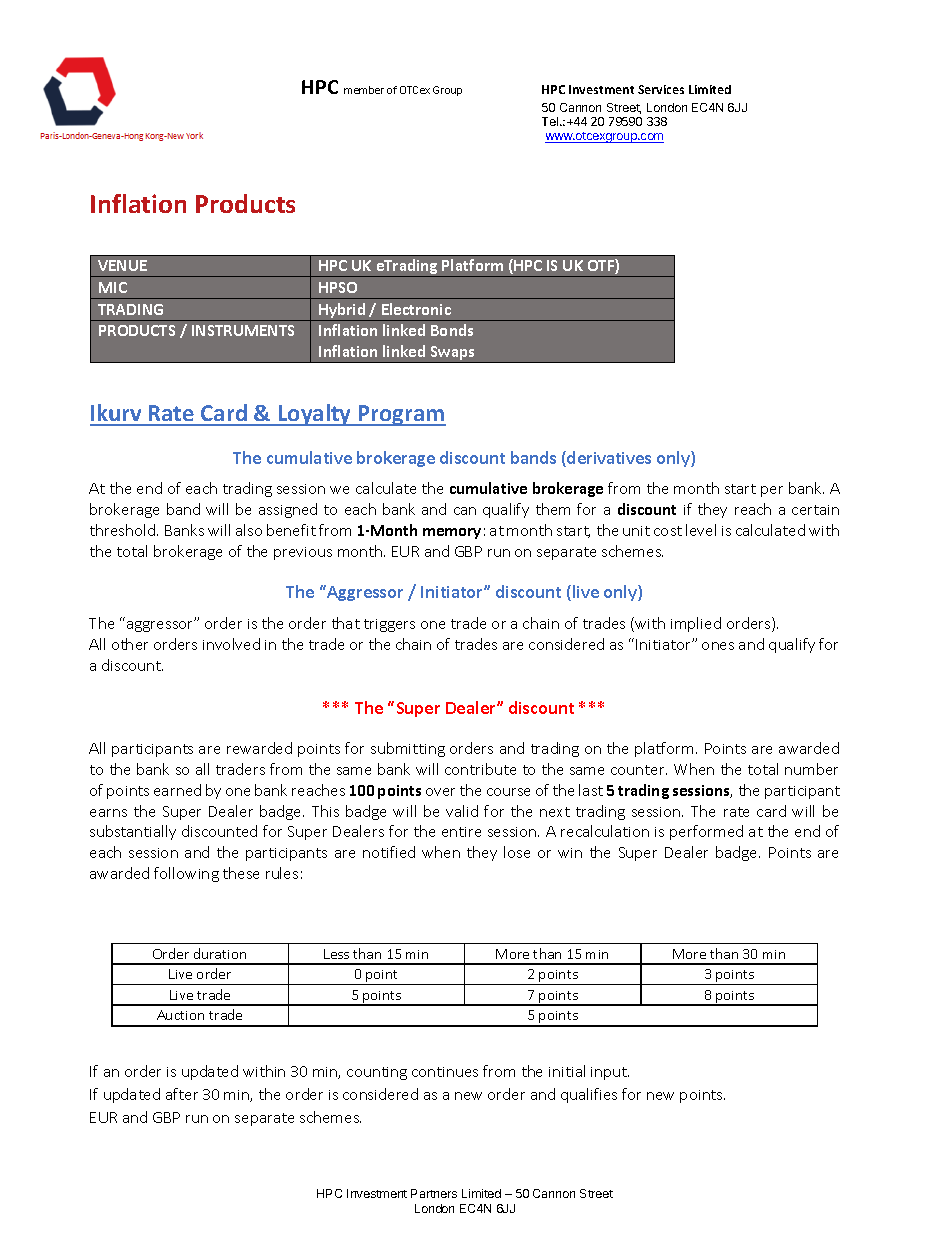  I want to click on involved, so click(231, 644).
